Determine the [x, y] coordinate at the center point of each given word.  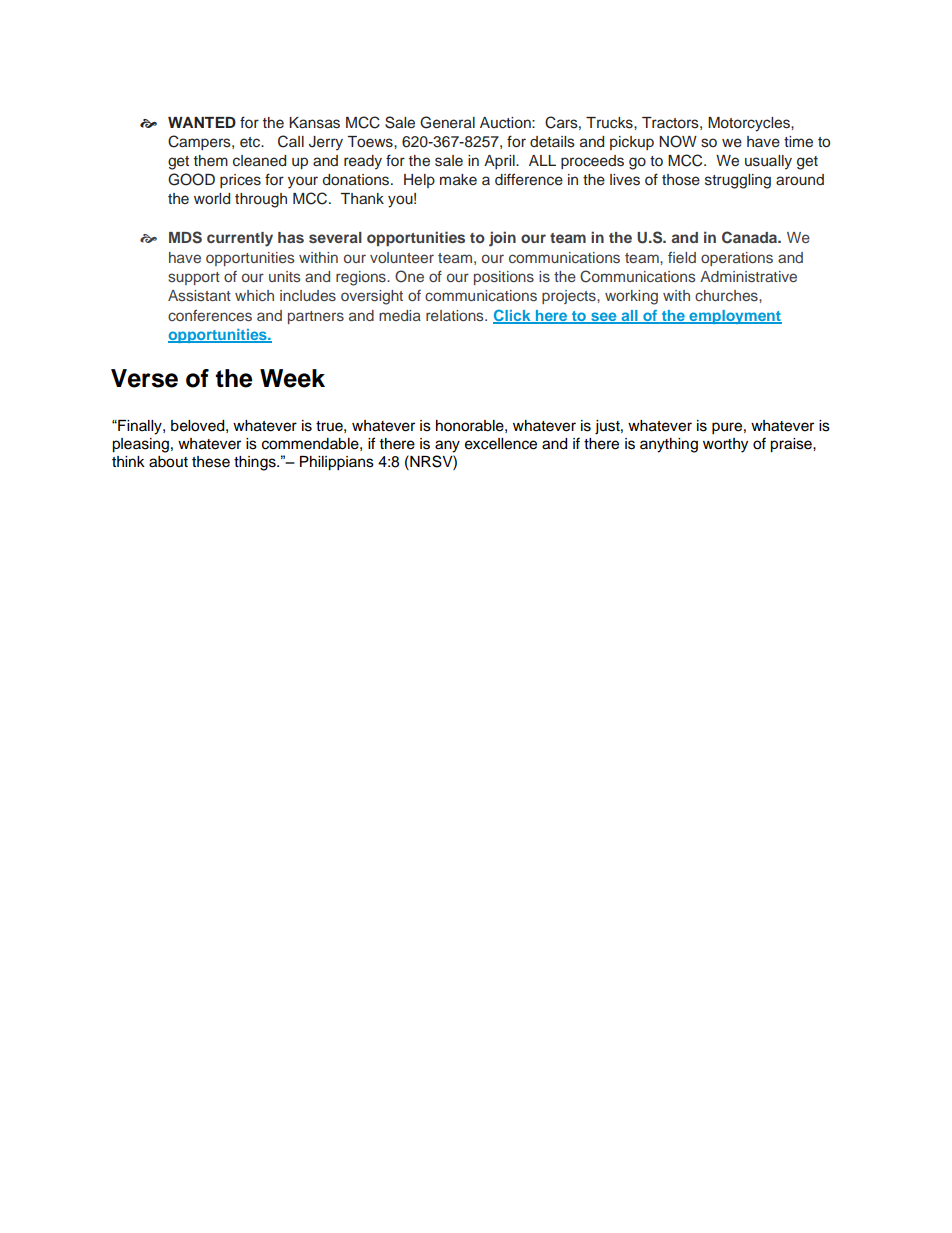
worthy [725, 445]
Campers [200, 142]
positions [504, 278]
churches [727, 295]
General [447, 122]
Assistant [199, 295]
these [211, 462]
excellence [501, 444]
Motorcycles [750, 124]
